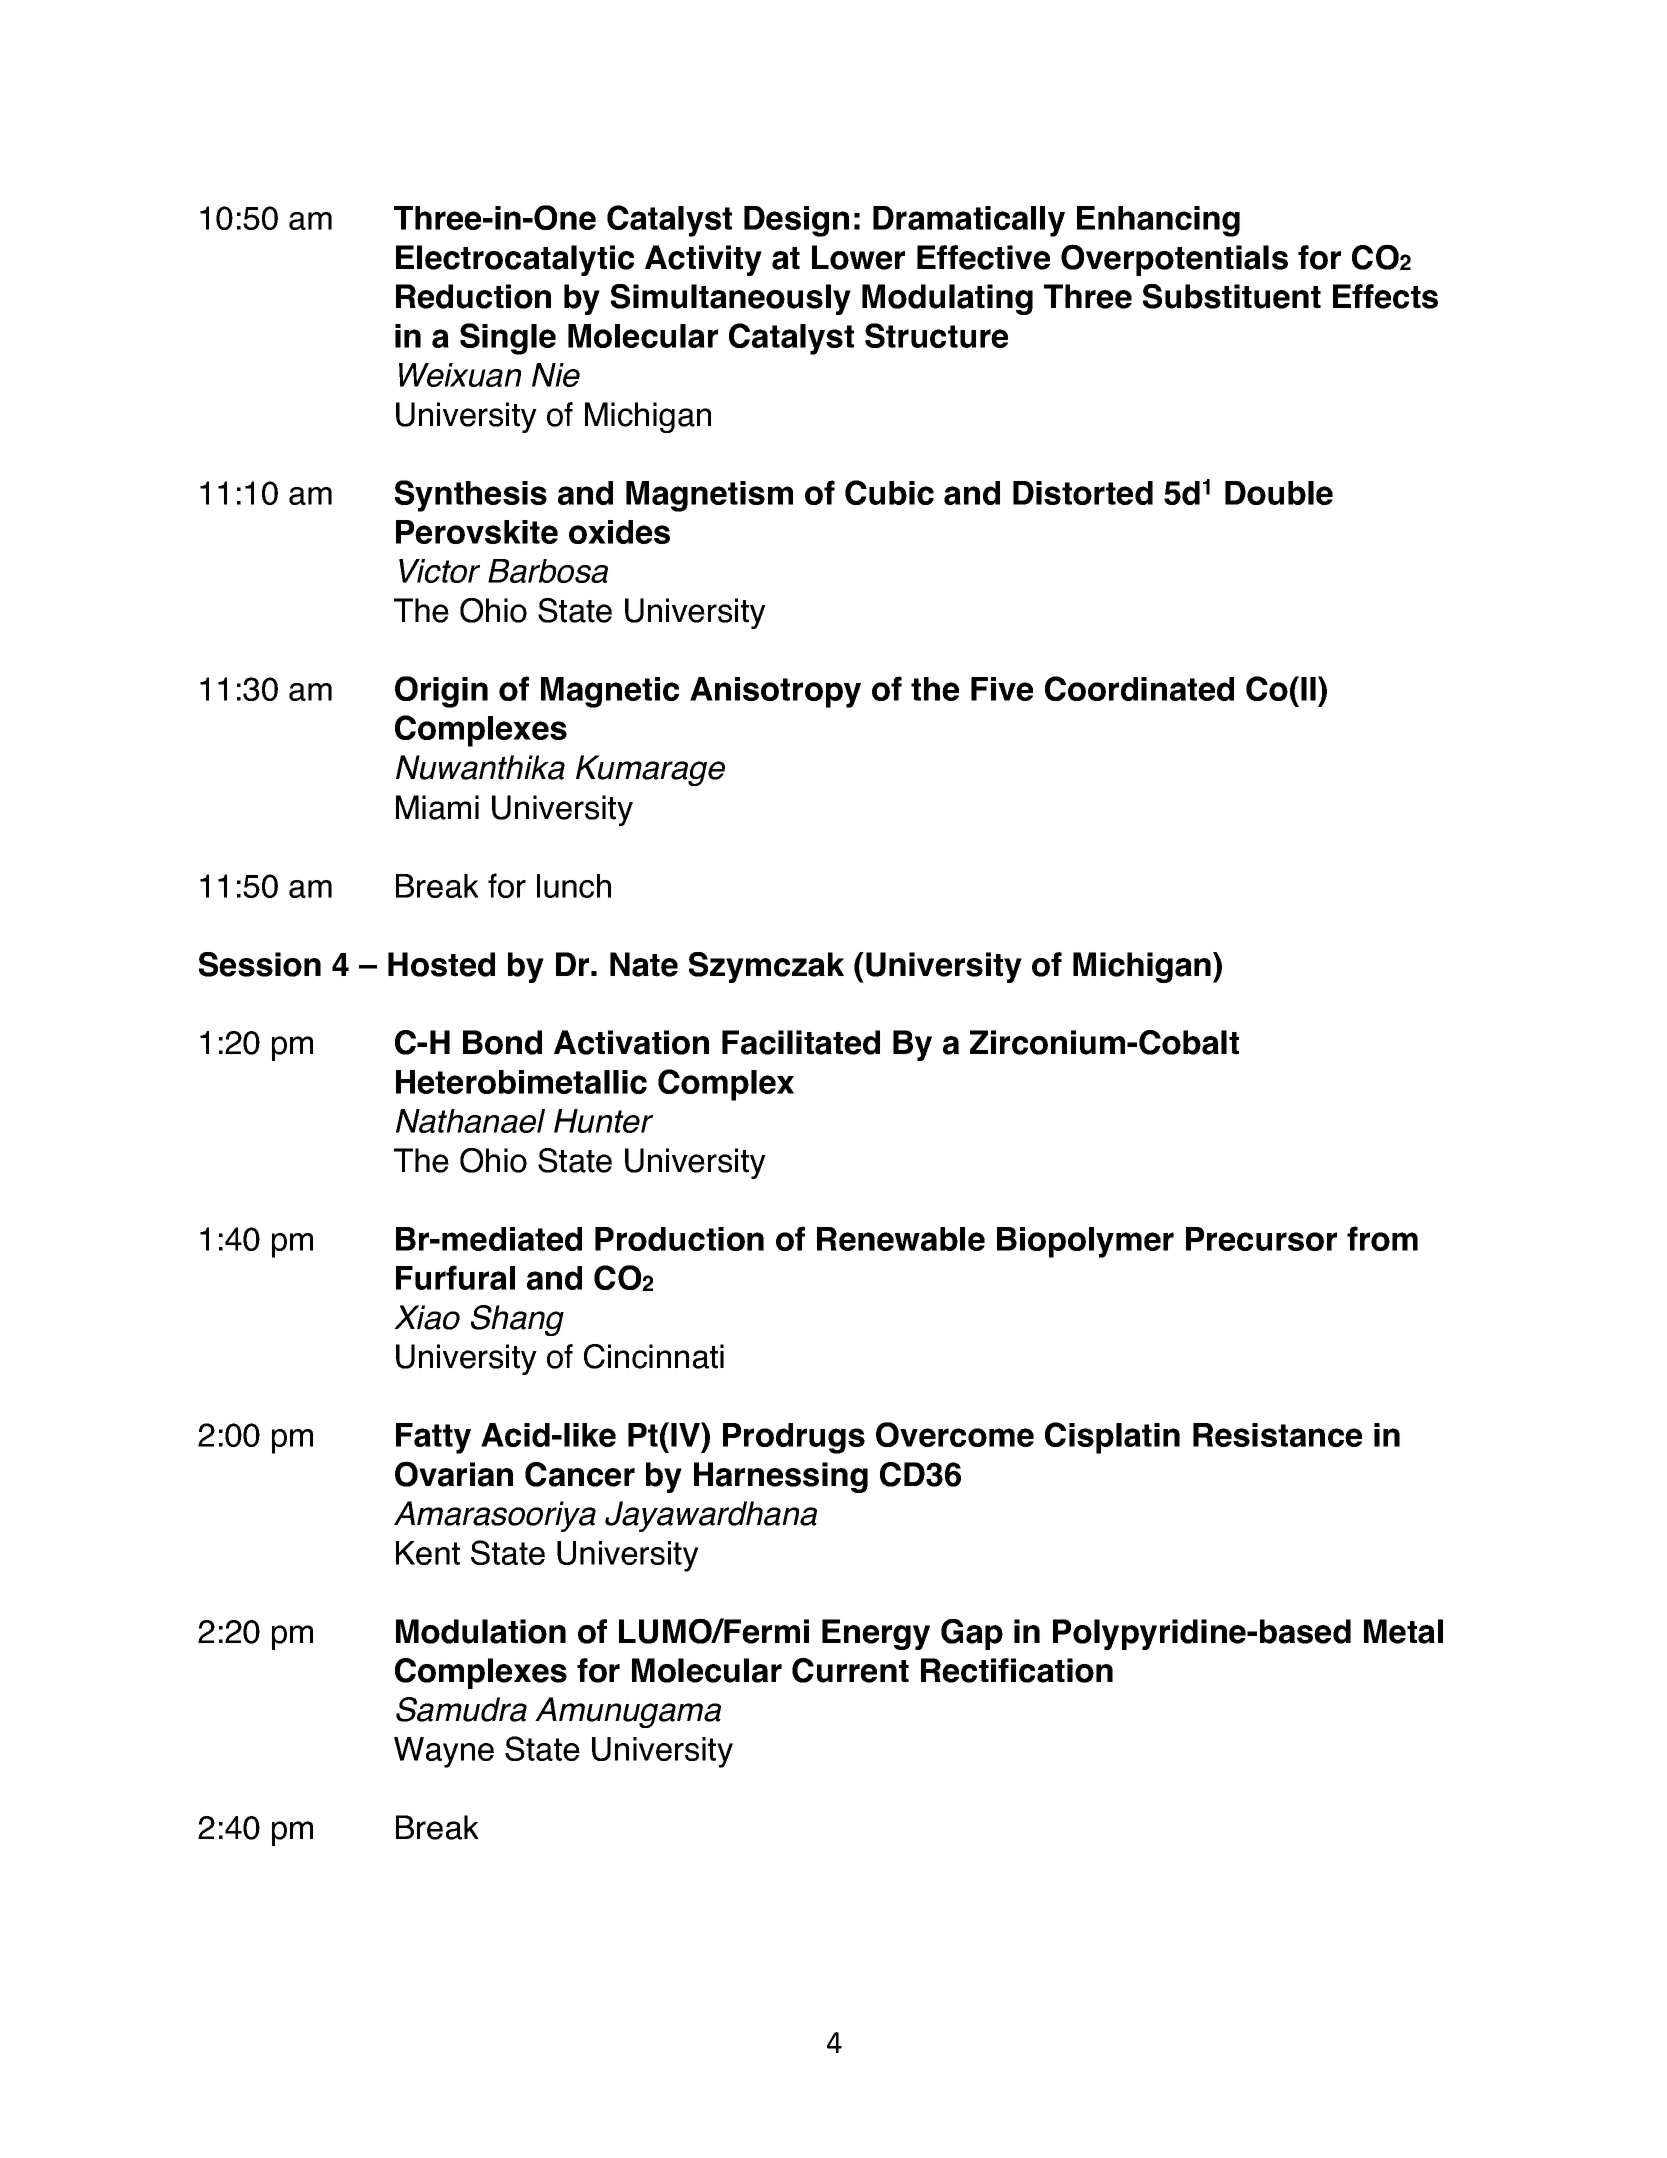 The width and height of the screenshot is (1667, 2158). I want to click on Hosted, so click(441, 964).
